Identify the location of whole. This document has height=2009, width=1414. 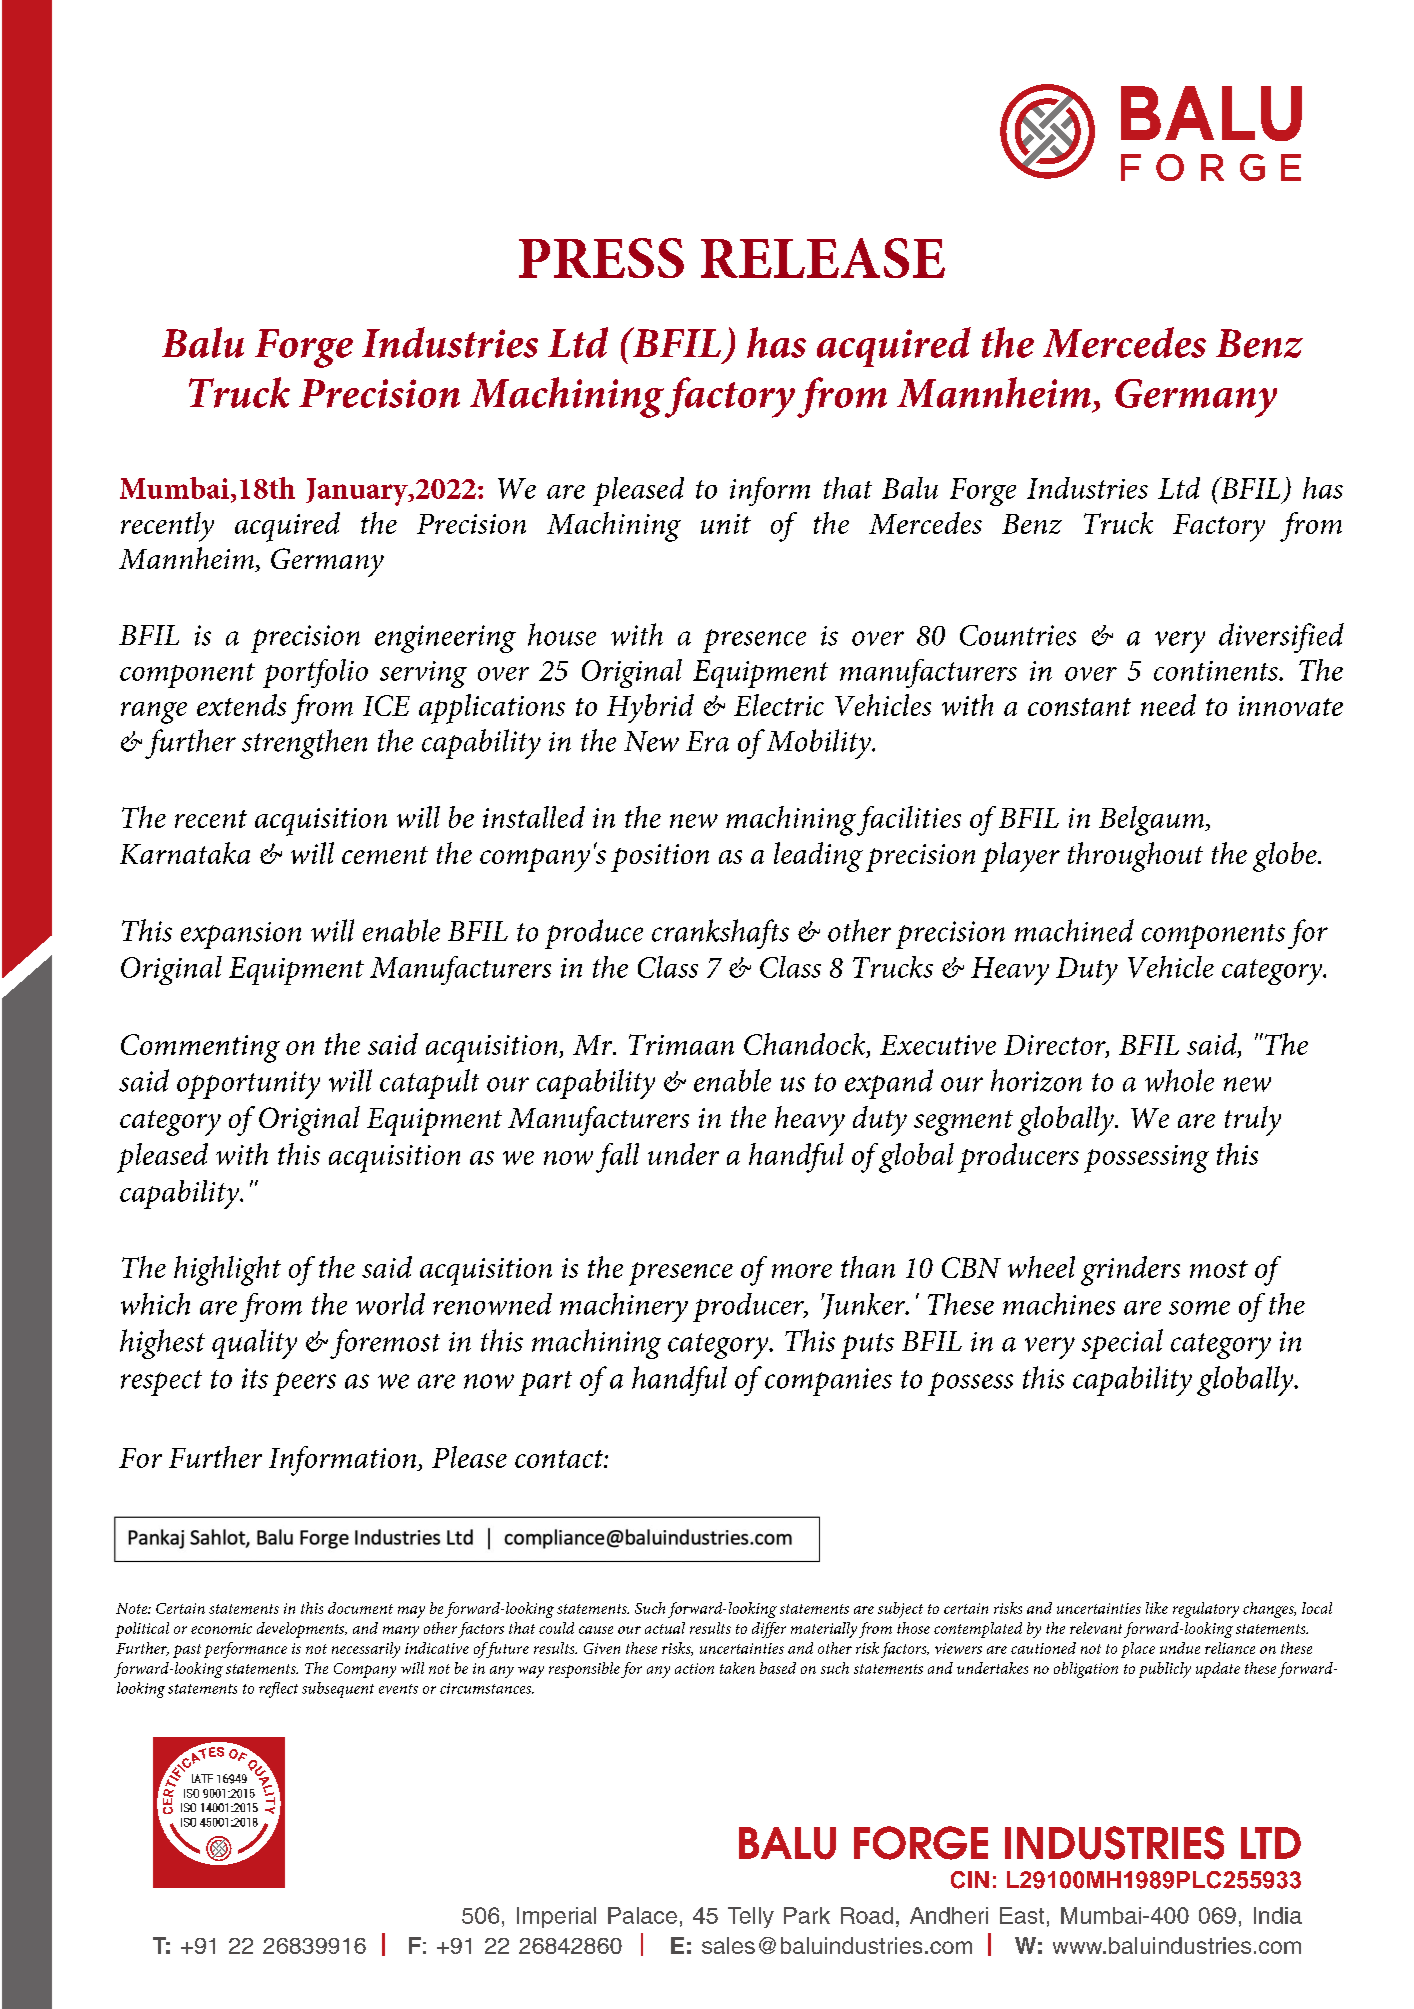
(1179, 1080).
